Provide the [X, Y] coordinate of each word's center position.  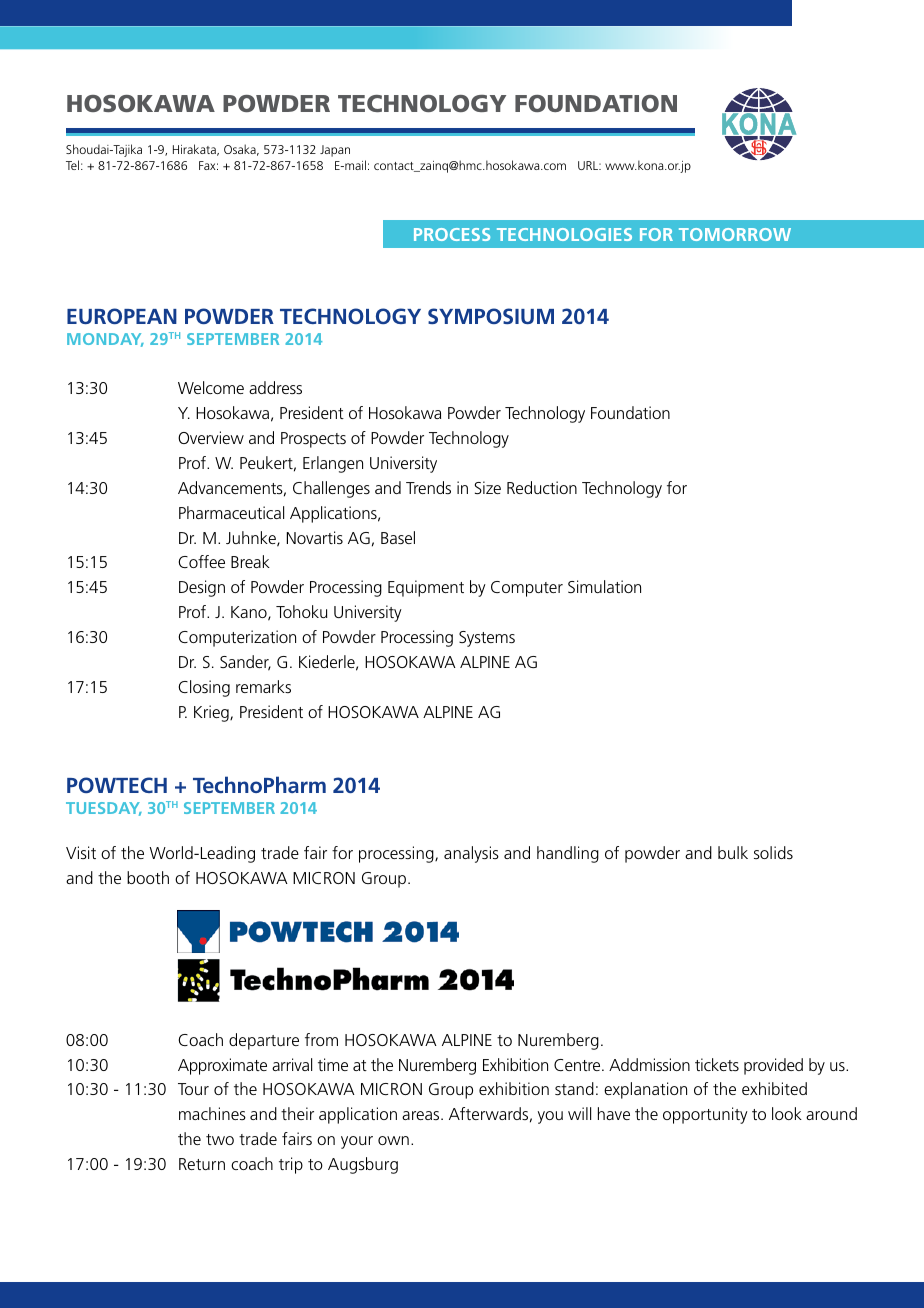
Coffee [201, 561]
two [220, 1139]
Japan [335, 151]
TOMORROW [735, 234]
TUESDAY [104, 809]
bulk [733, 852]
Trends [428, 487]
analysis [471, 854]
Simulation [604, 586]
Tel [72, 165]
